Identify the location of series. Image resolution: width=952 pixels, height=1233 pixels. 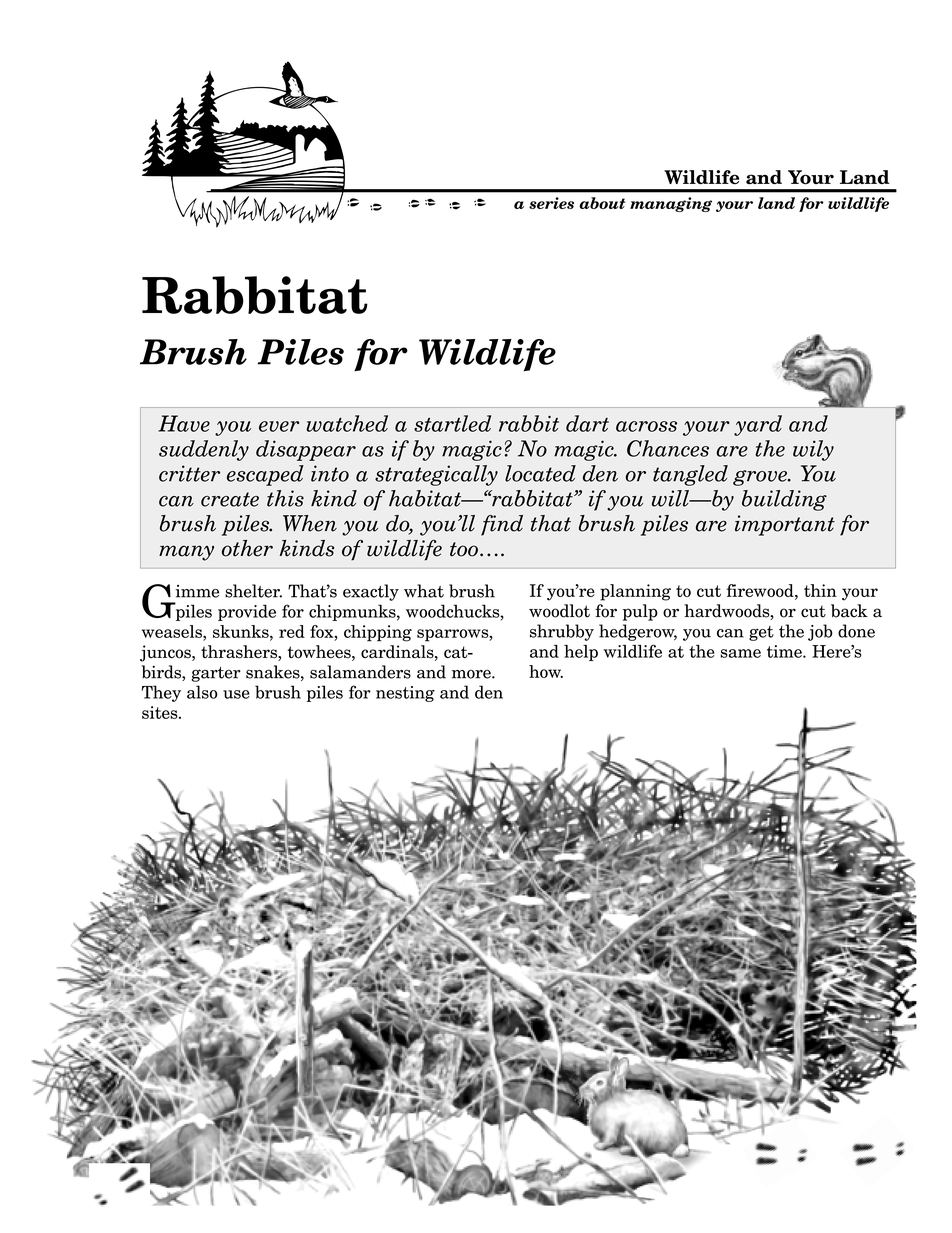
(551, 203).
